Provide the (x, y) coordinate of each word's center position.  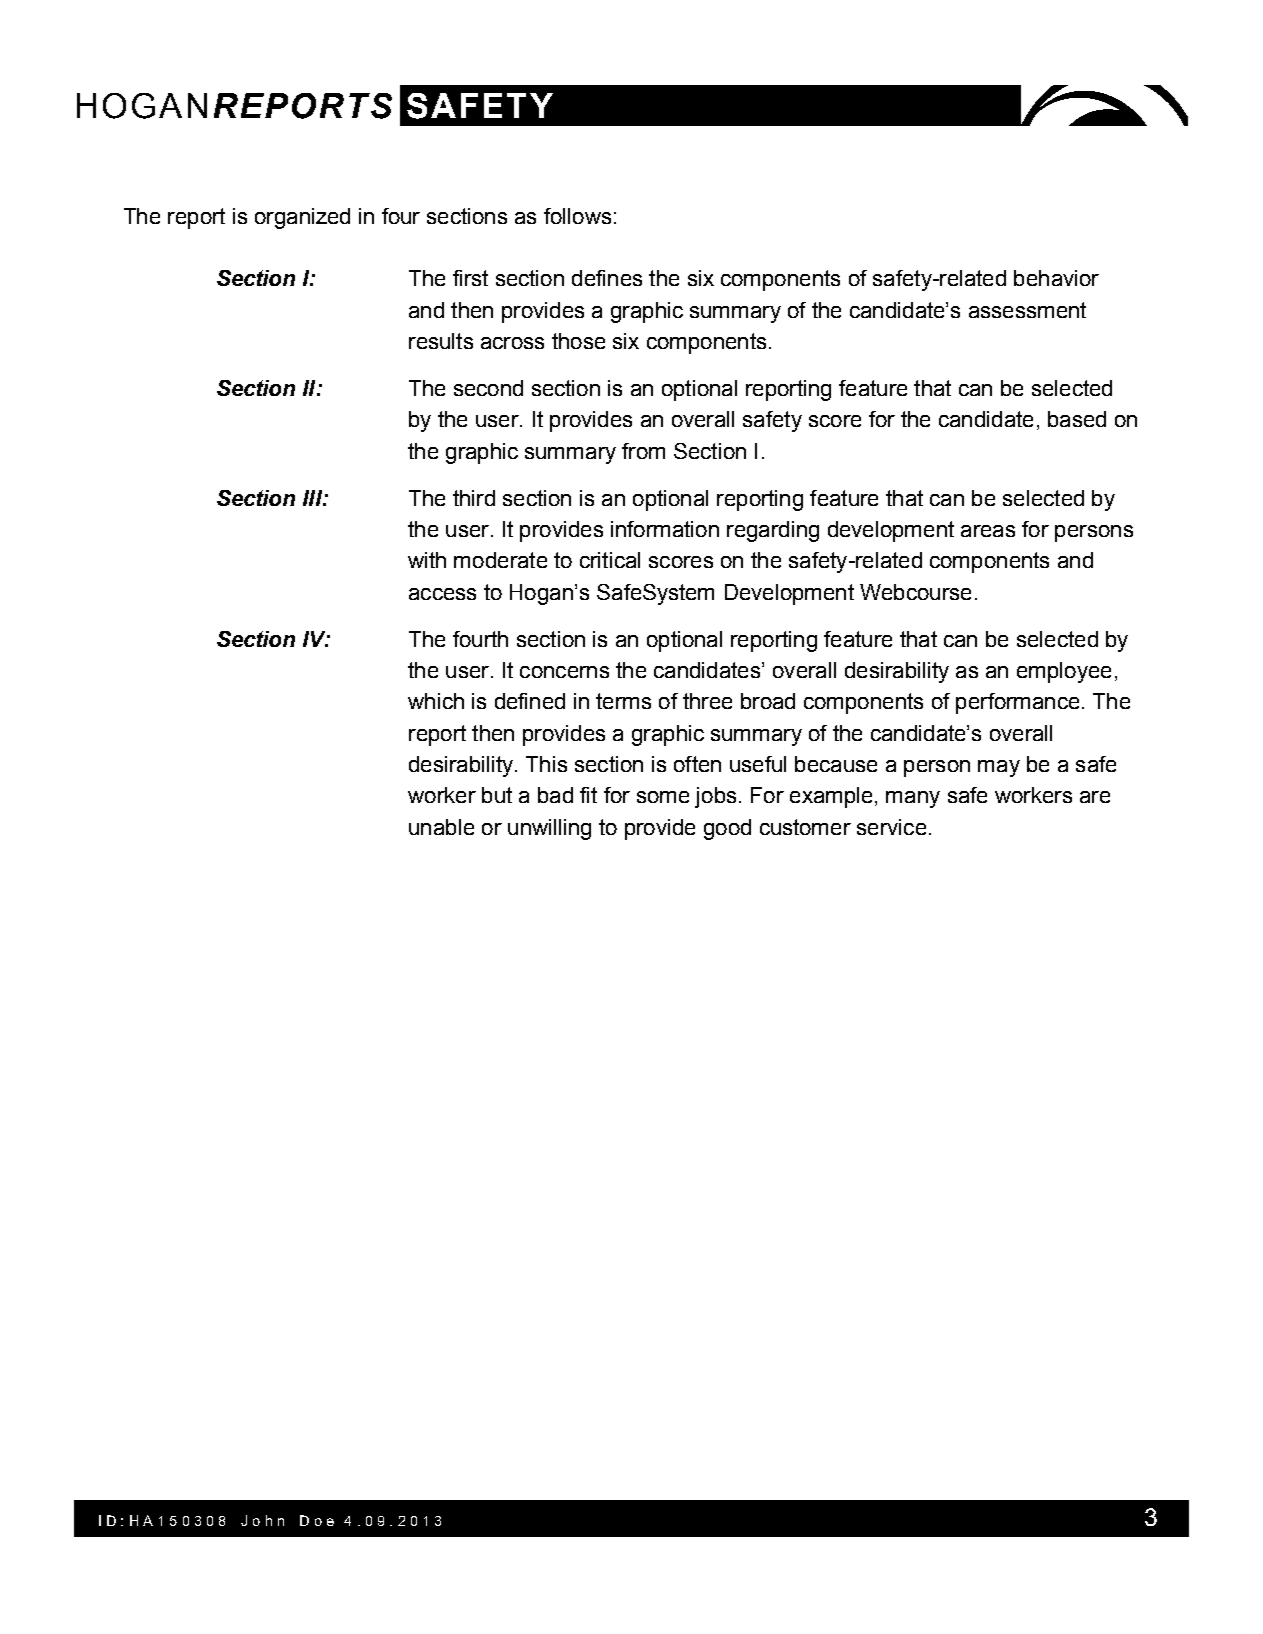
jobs (715, 797)
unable (441, 827)
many (913, 799)
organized (302, 218)
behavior (1056, 278)
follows (577, 216)
